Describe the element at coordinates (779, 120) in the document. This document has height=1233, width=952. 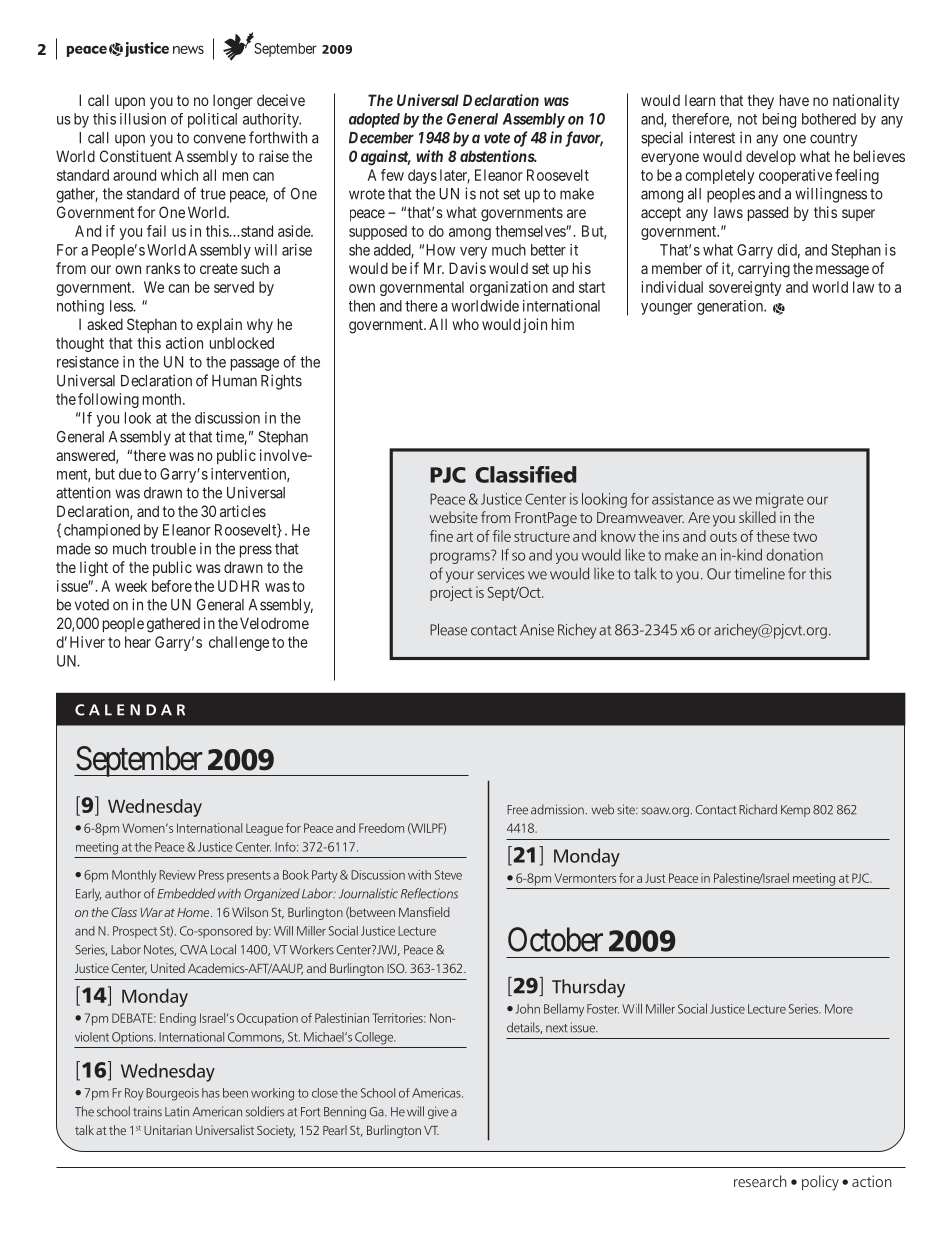
I see `being` at that location.
